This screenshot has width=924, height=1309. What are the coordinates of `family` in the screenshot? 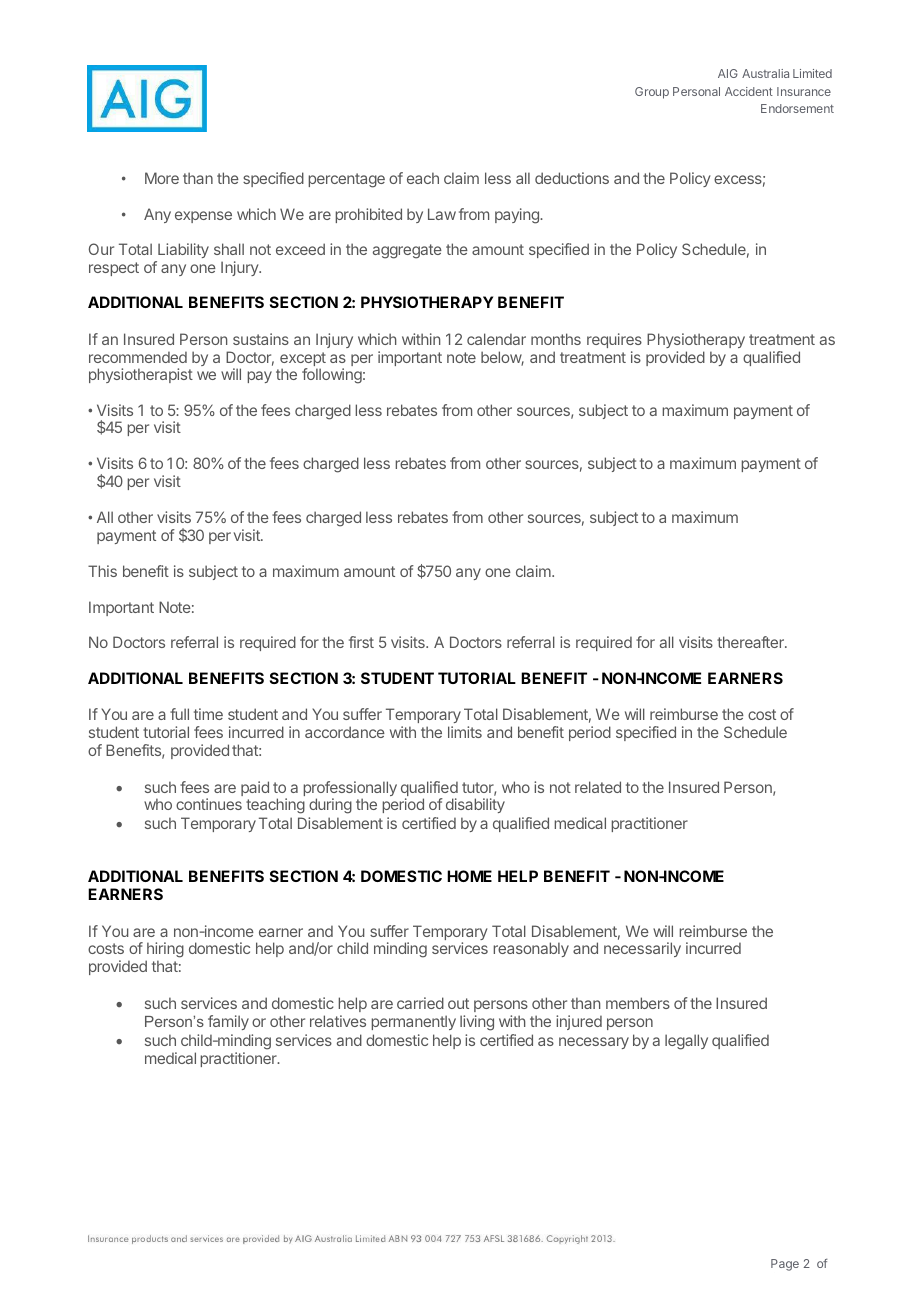 It's located at (228, 1022).
